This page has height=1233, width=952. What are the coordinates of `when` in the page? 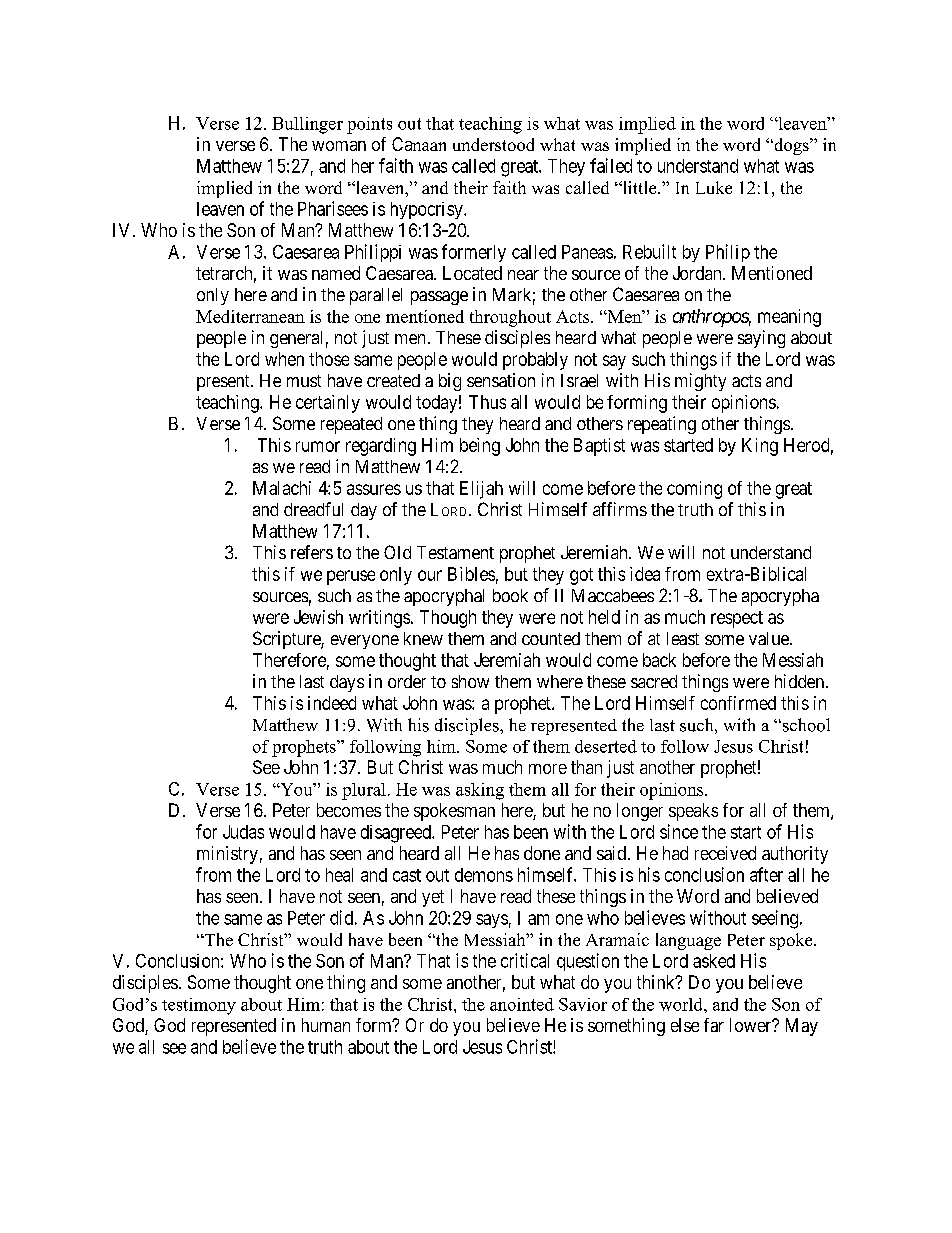 It's located at (284, 359).
